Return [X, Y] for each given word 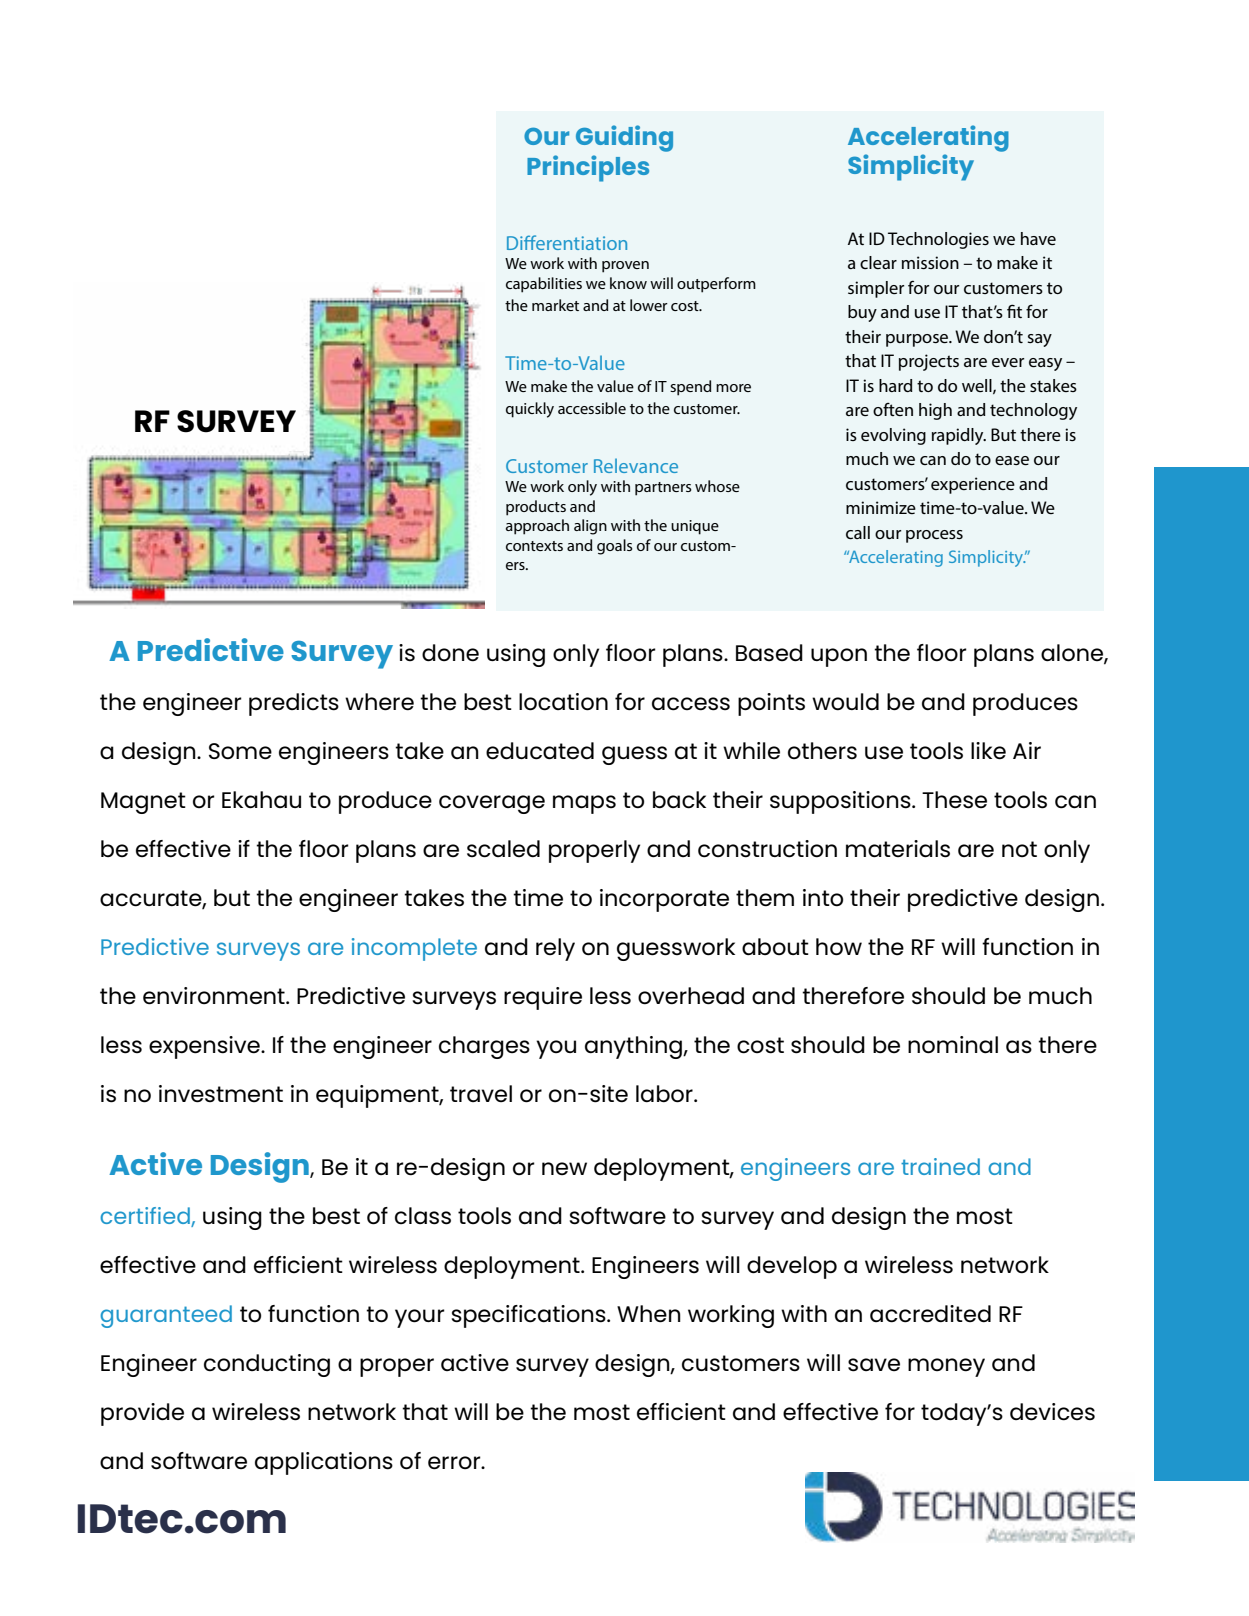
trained [940, 1166]
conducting [267, 1365]
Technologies [938, 240]
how [839, 947]
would [845, 702]
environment [215, 996]
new [564, 1168]
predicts [294, 704]
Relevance [636, 465]
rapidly [959, 436]
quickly [530, 410]
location [563, 702]
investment [221, 1094]
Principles [588, 168]
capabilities [544, 285]
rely [555, 949]
